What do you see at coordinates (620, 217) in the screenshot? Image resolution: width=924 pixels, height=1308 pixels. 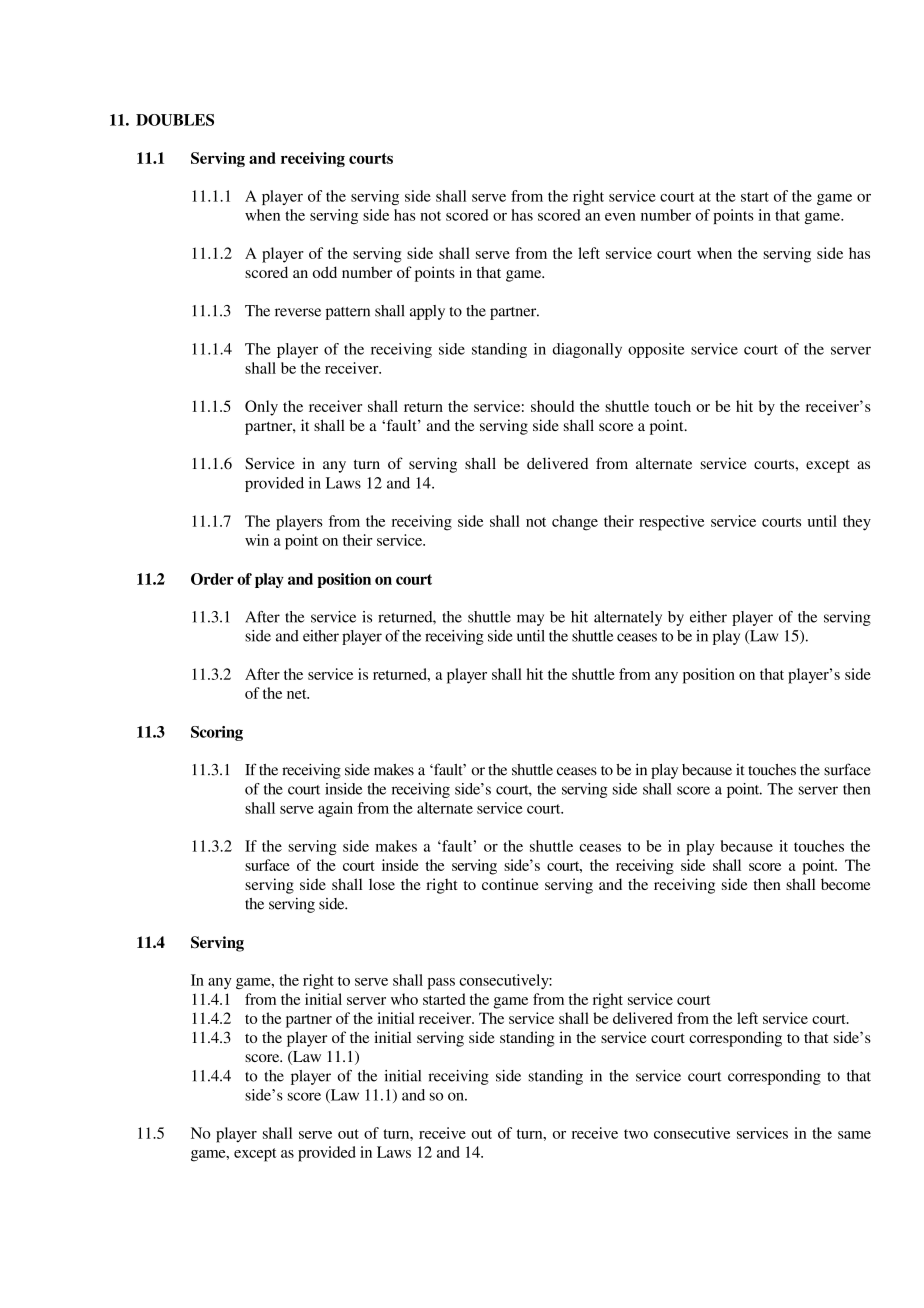 I see `even` at bounding box center [620, 217].
